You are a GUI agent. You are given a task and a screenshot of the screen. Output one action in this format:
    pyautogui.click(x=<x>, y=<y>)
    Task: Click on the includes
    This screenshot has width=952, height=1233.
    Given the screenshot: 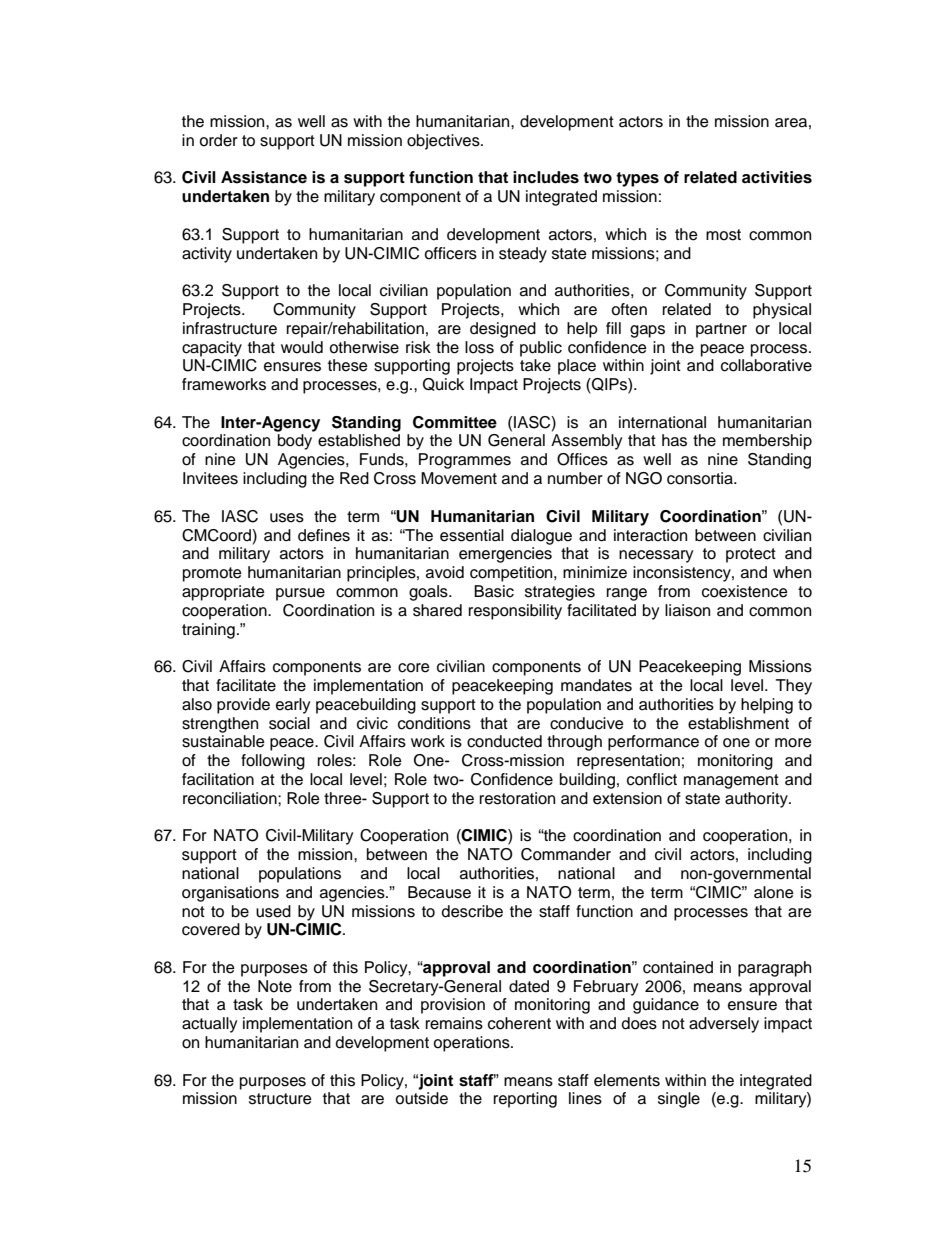 What is the action you would take?
    pyautogui.click(x=546, y=177)
